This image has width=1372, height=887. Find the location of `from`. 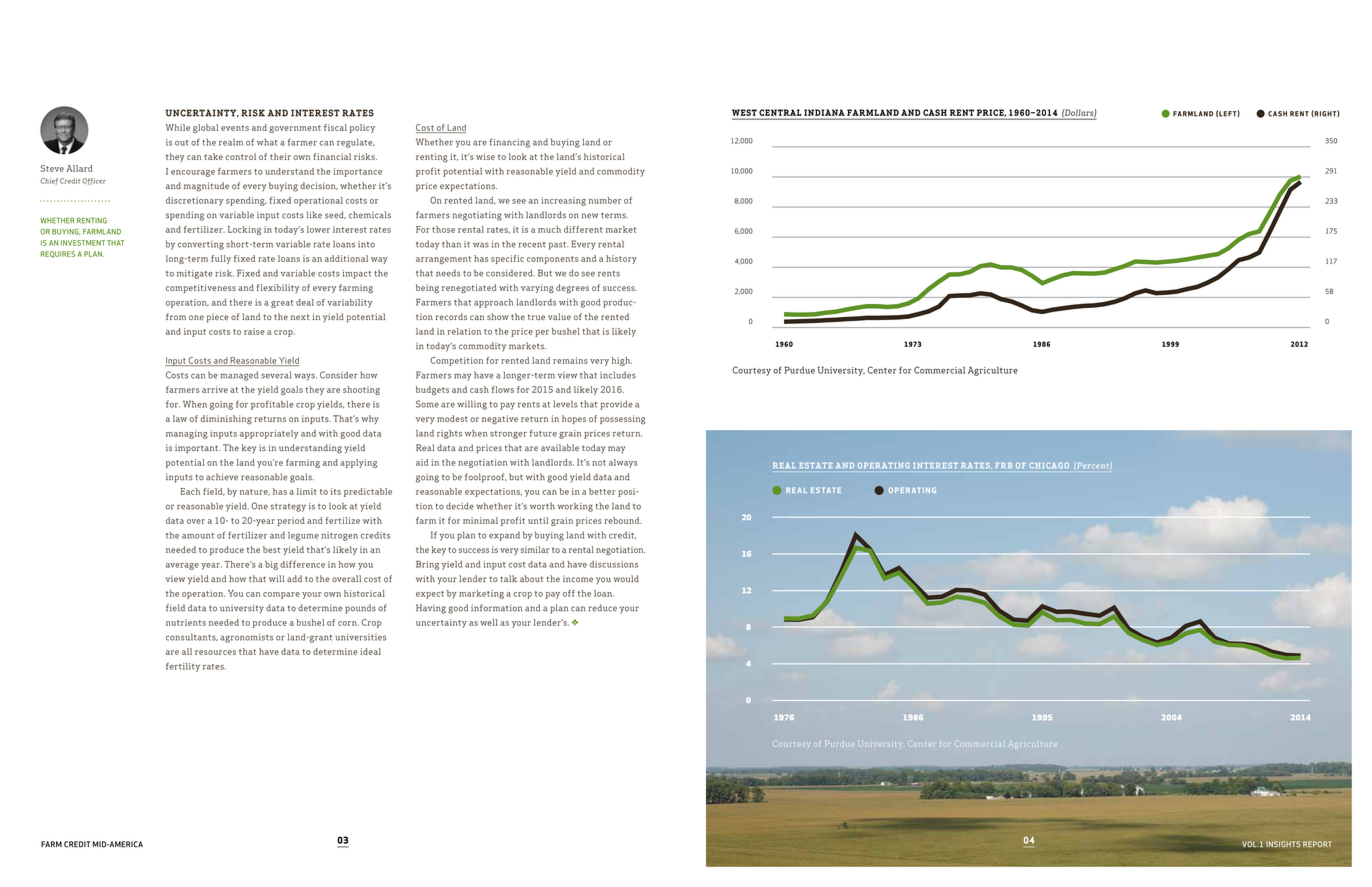

from is located at coordinates (176, 316).
